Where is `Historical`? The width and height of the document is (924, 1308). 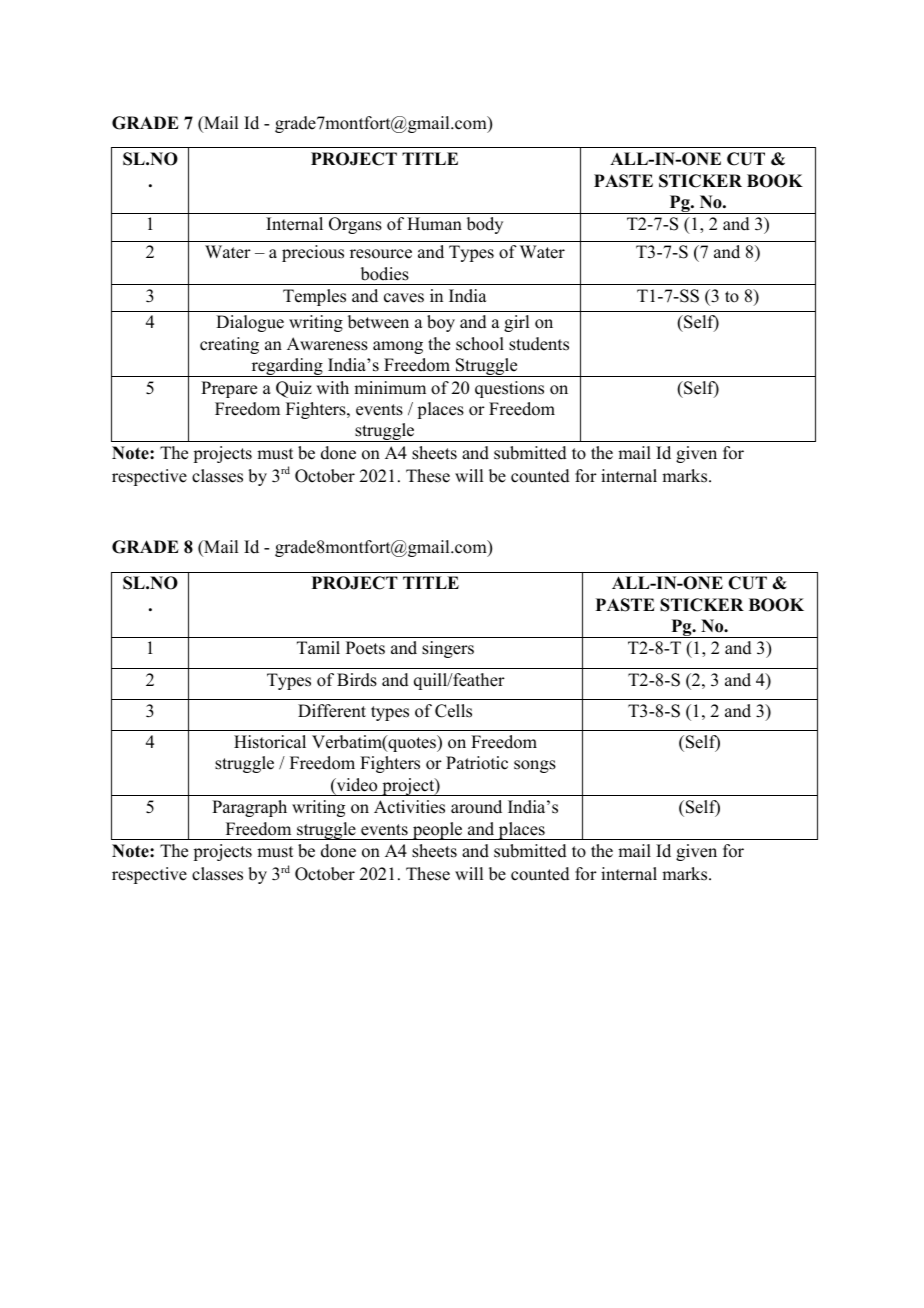
Historical is located at coordinates (270, 742).
